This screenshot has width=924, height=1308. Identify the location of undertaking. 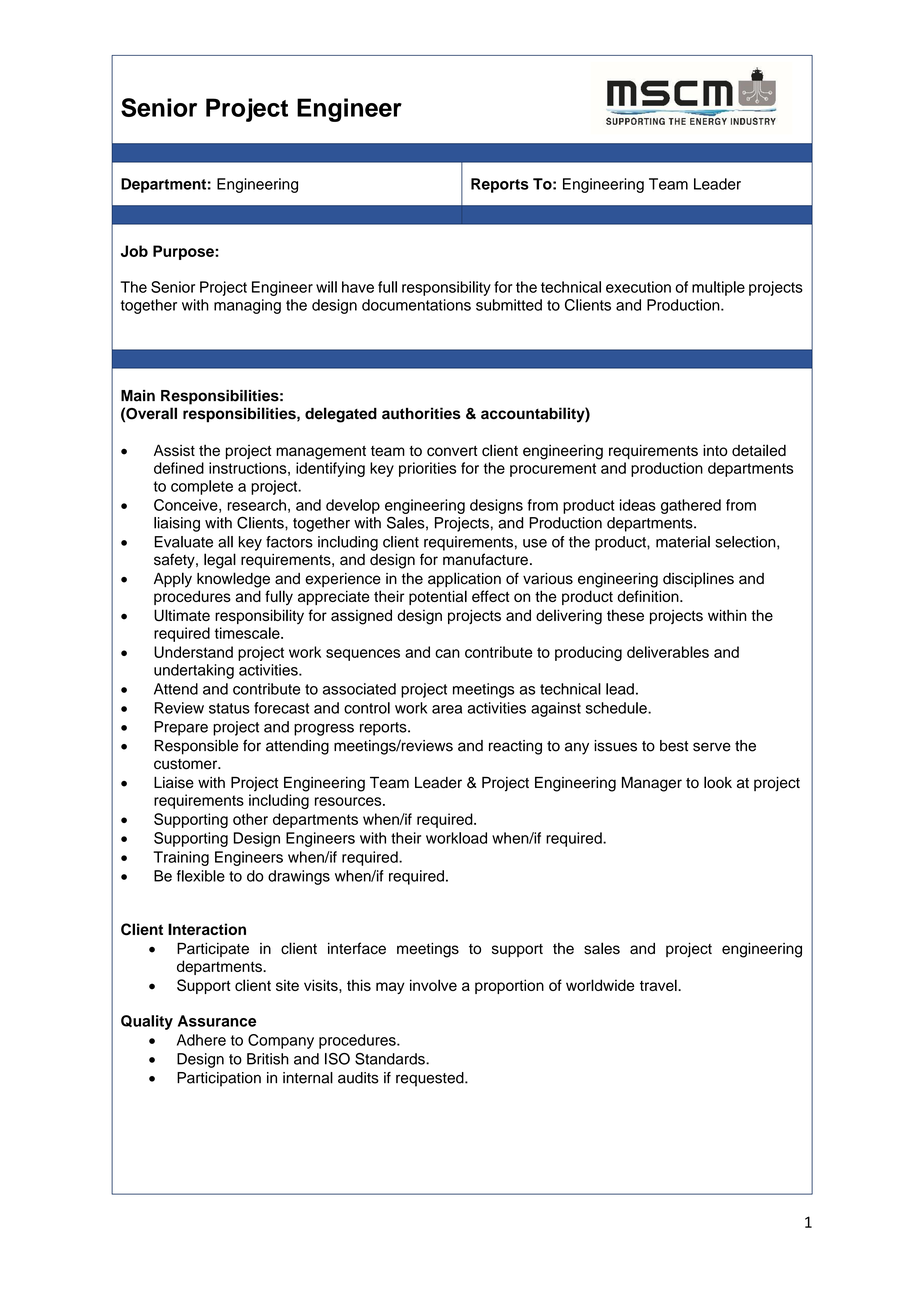
(194, 671).
